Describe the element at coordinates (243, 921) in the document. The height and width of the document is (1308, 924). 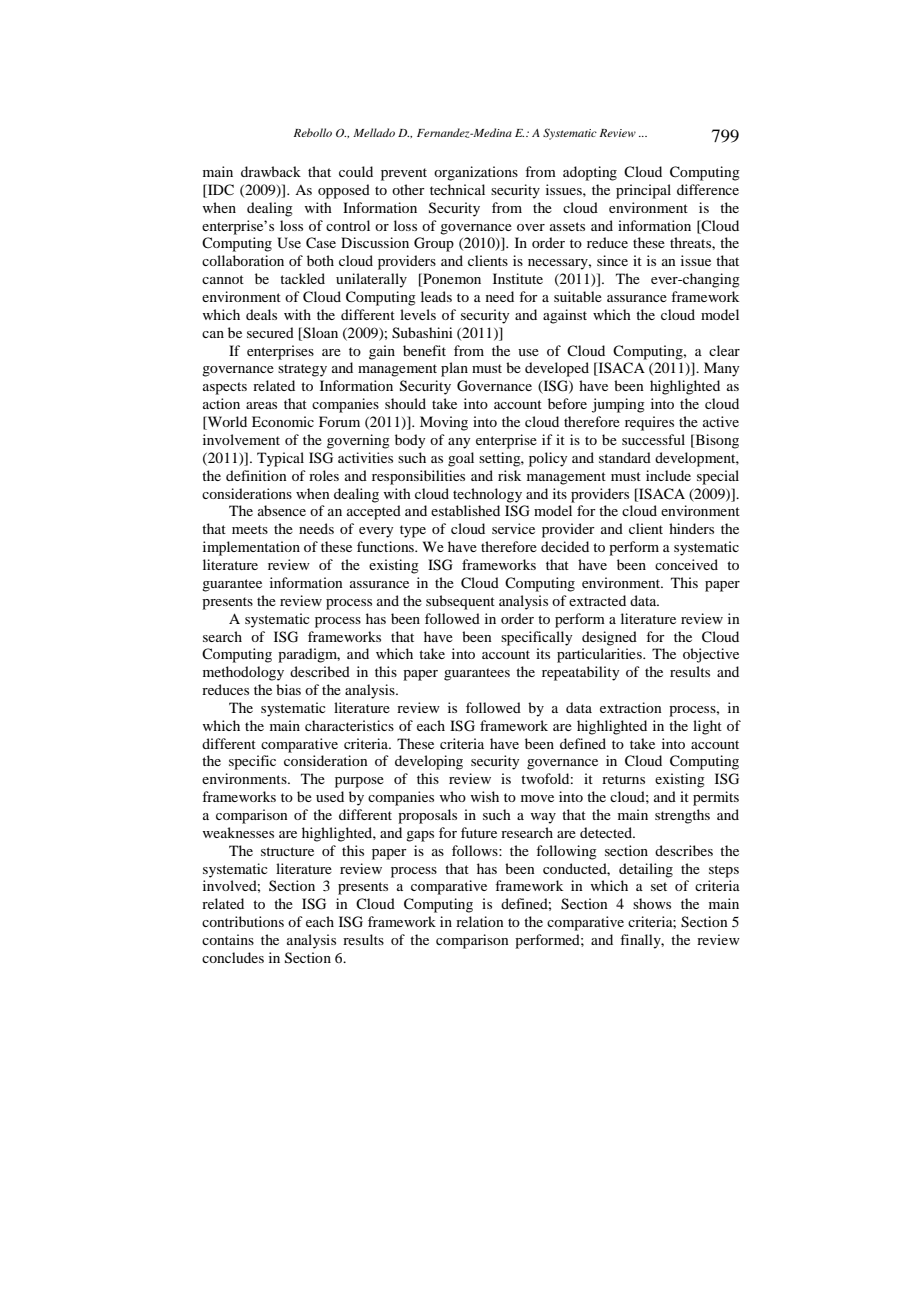
I see `contributions` at that location.
